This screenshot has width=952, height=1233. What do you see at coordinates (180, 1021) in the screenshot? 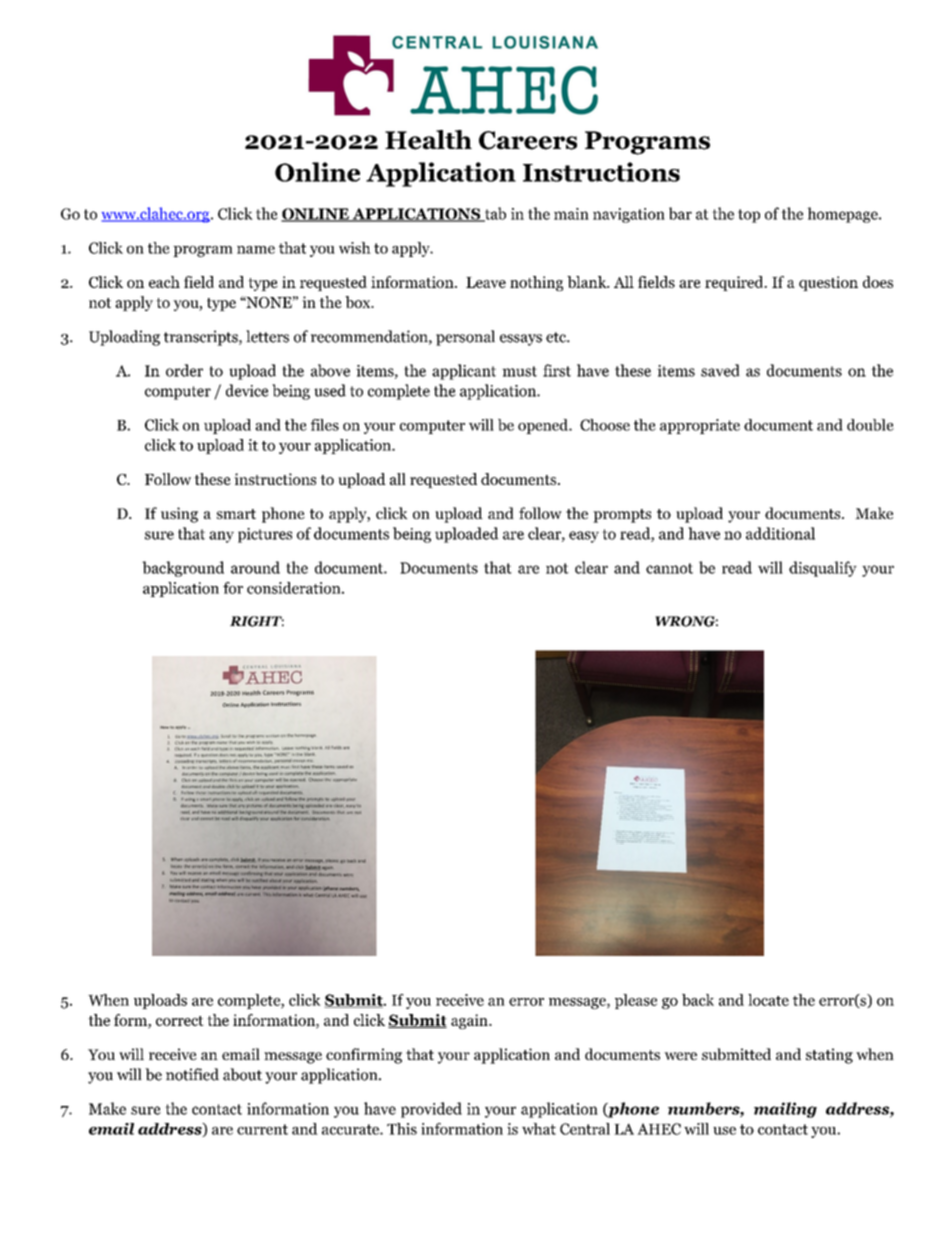
I see `correct` at bounding box center [180, 1021].
